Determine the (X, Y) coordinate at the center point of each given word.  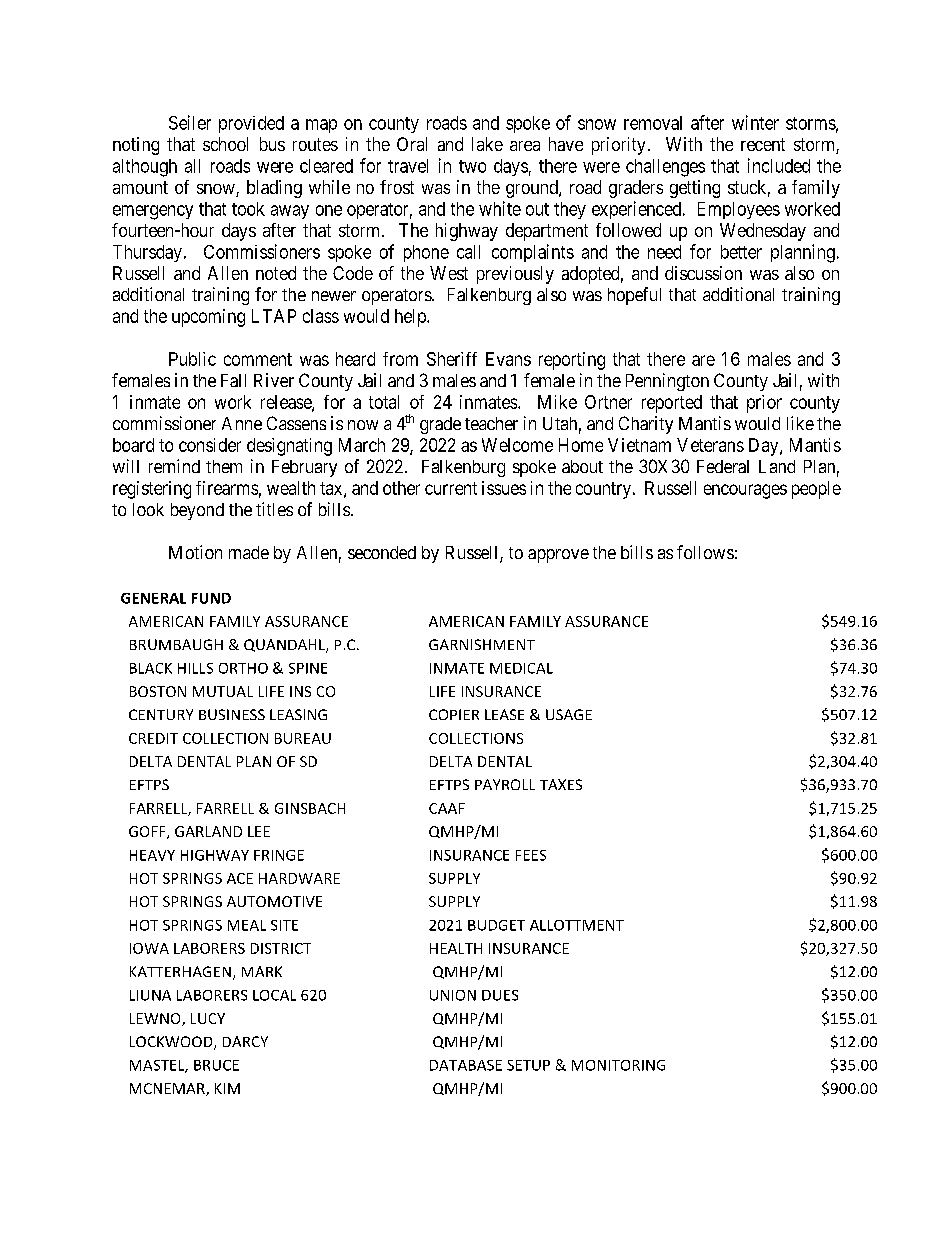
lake (487, 144)
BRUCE (216, 1065)
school (225, 144)
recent (763, 144)
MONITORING (618, 1065)
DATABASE (466, 1065)
